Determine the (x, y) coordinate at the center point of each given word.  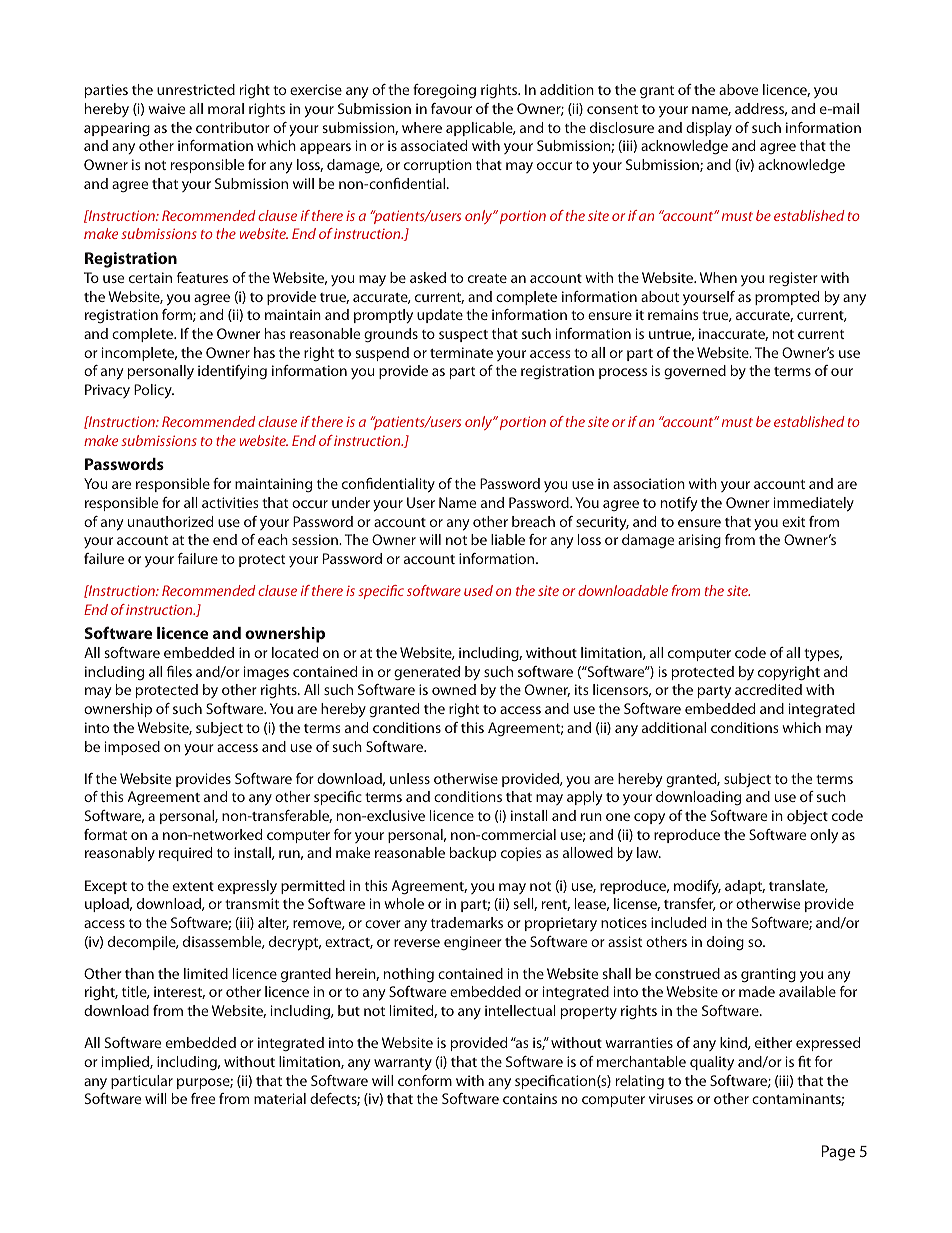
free (203, 1098)
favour (451, 108)
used (478, 590)
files (179, 671)
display (709, 129)
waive (166, 108)
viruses (671, 1098)
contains (530, 1098)
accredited (768, 689)
